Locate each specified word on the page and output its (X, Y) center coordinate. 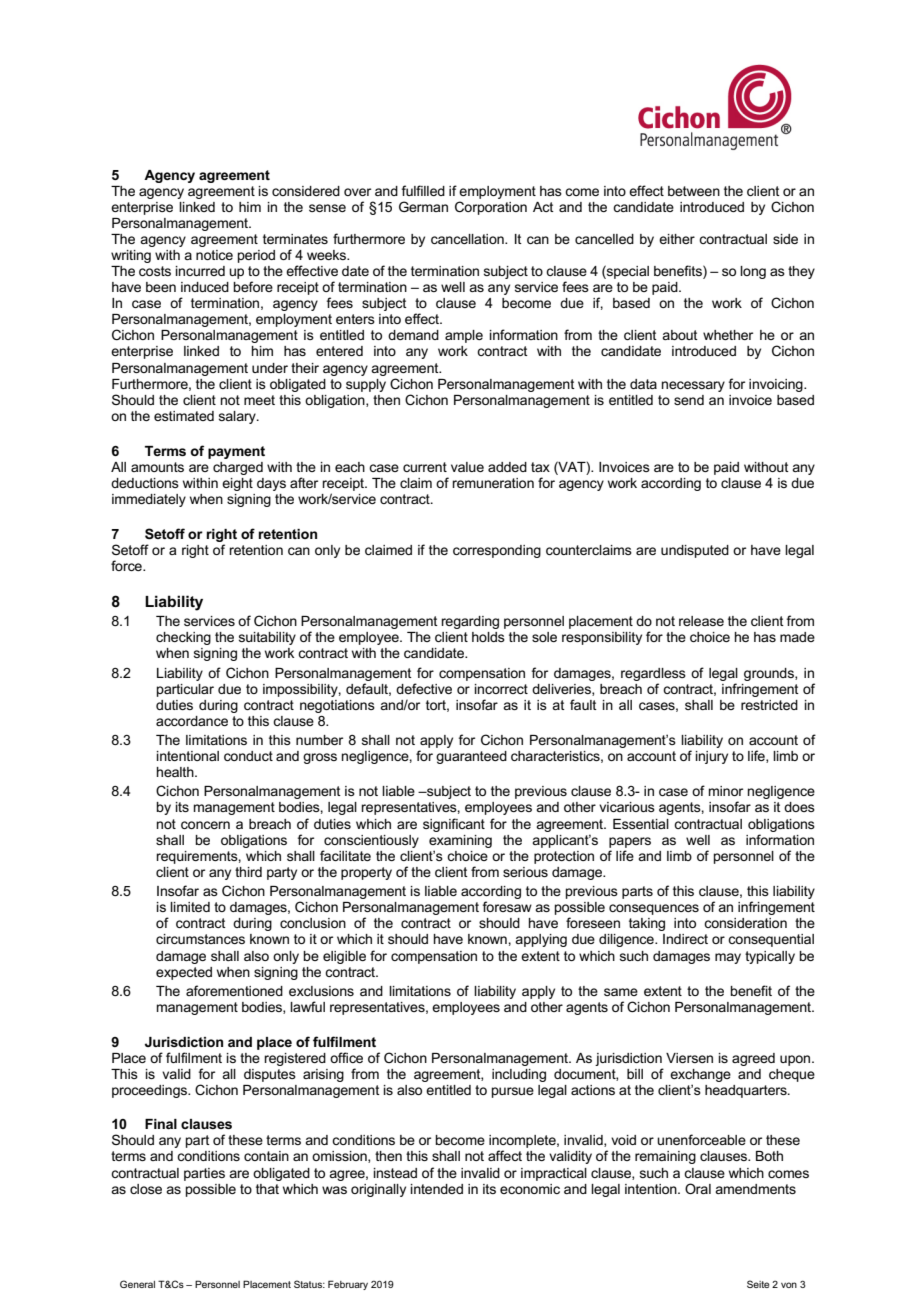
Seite (758, 1284)
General (137, 1284)
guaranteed (471, 757)
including (519, 1075)
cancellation (468, 239)
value (467, 467)
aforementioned (234, 990)
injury (712, 757)
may (728, 958)
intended (437, 1189)
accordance (192, 721)
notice (214, 255)
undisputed (695, 551)
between (694, 191)
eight (237, 484)
